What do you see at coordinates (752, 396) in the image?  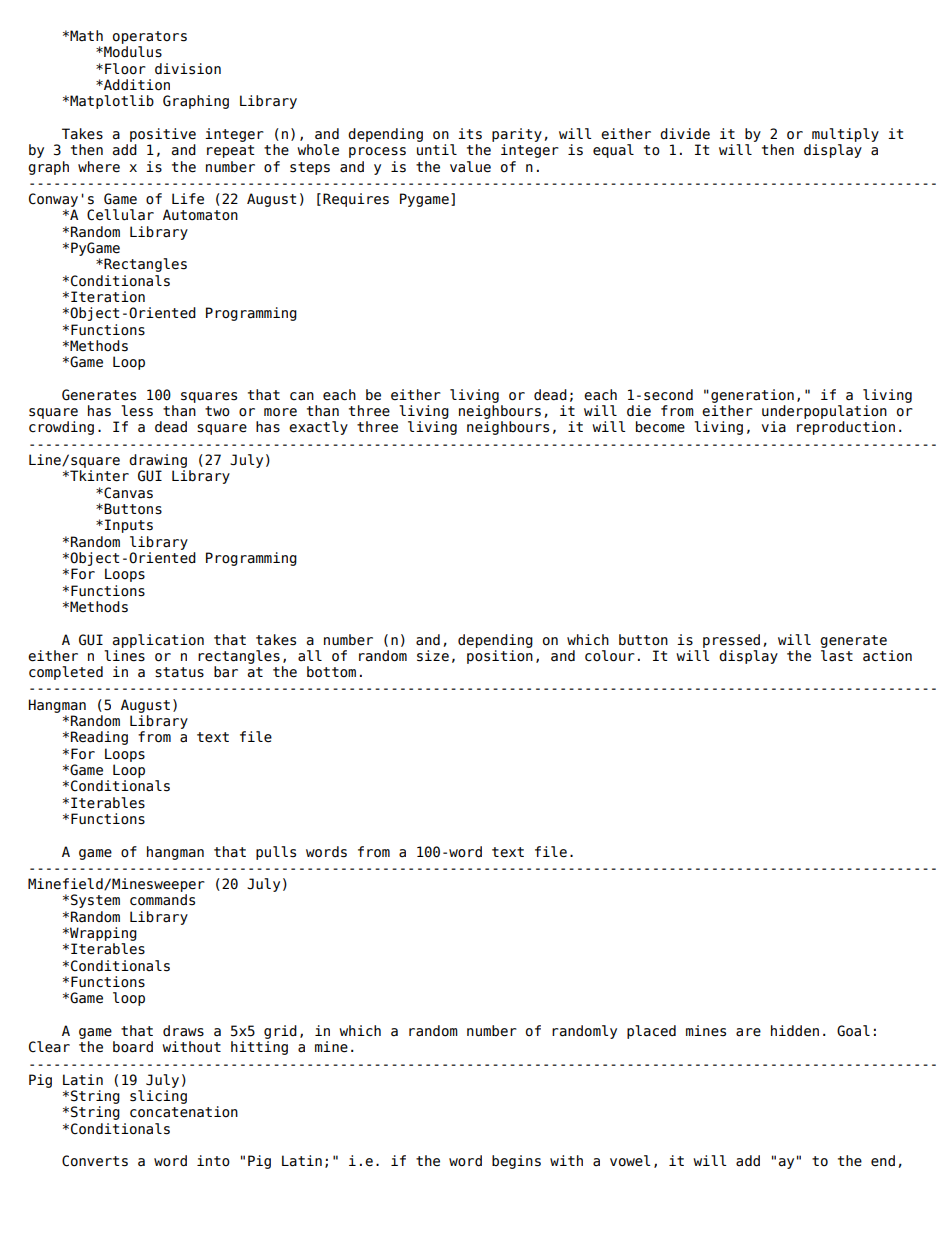 I see `generation` at bounding box center [752, 396].
